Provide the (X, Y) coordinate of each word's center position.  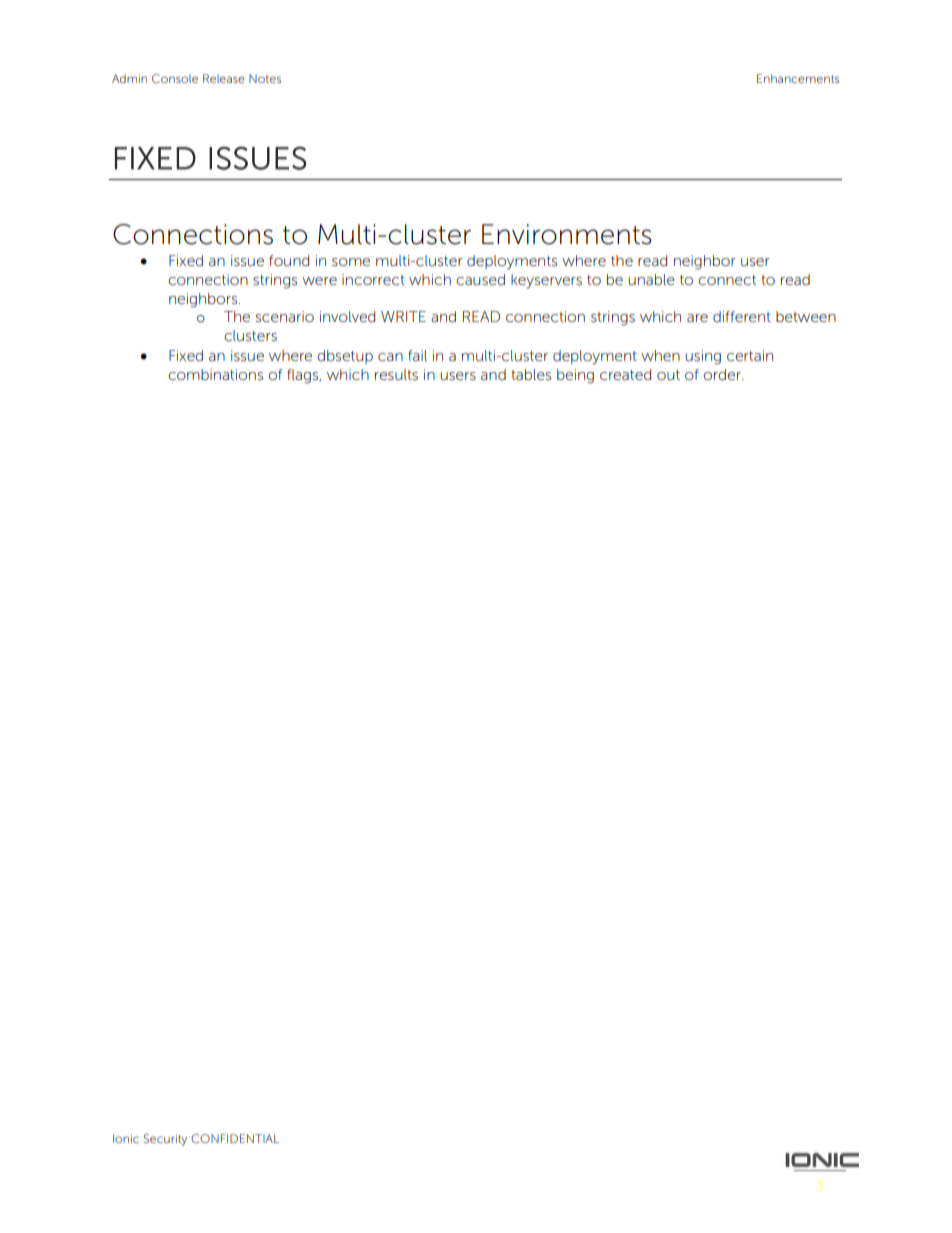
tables (531, 374)
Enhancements (798, 78)
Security (165, 1140)
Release (224, 78)
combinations (215, 374)
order (723, 374)
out (668, 375)
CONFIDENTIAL (235, 1138)
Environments (567, 234)
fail (417, 355)
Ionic (126, 1138)
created (625, 374)
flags (304, 376)
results (396, 374)
